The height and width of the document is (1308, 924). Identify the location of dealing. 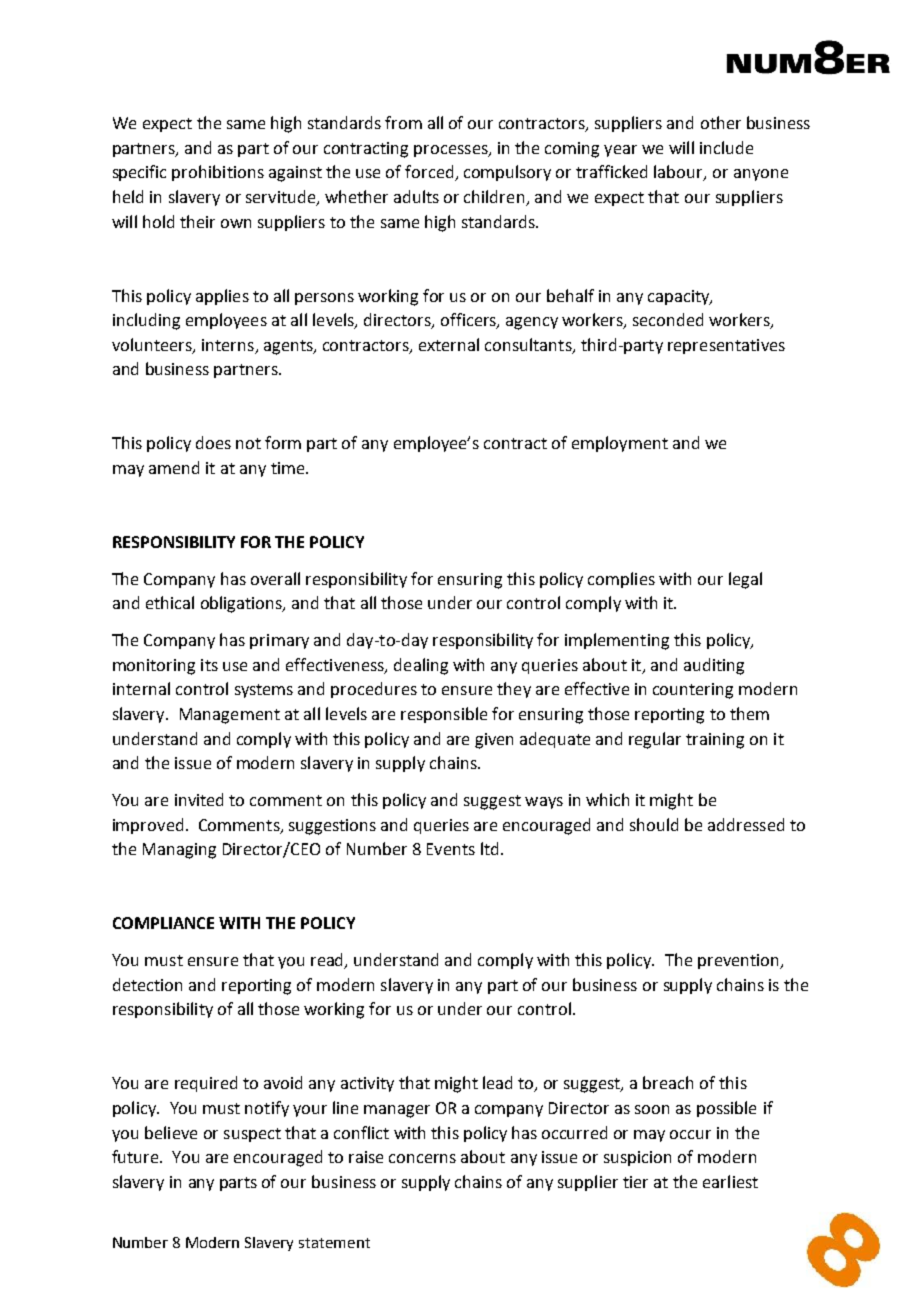
(421, 666).
